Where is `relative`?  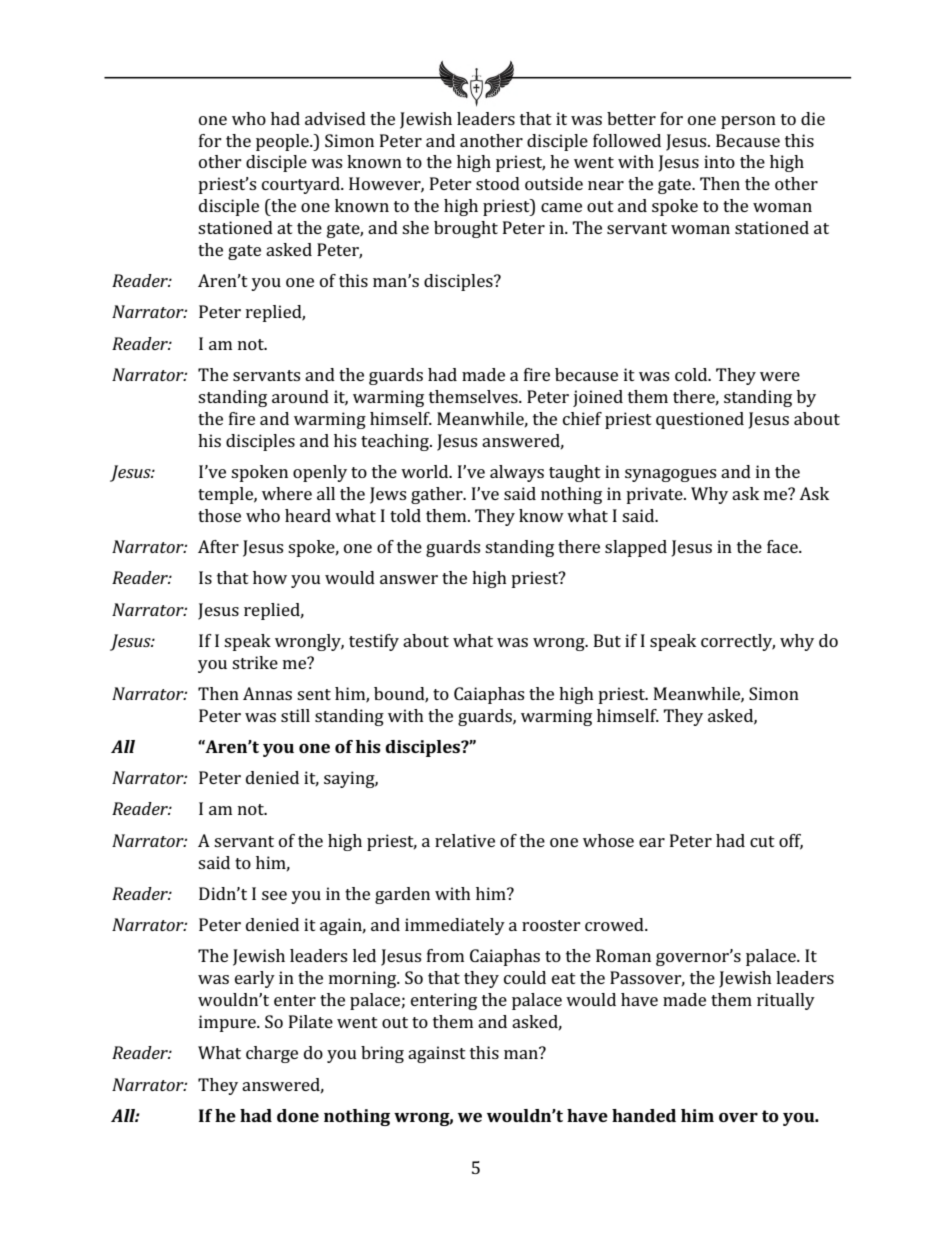 relative is located at coordinates (465, 840).
